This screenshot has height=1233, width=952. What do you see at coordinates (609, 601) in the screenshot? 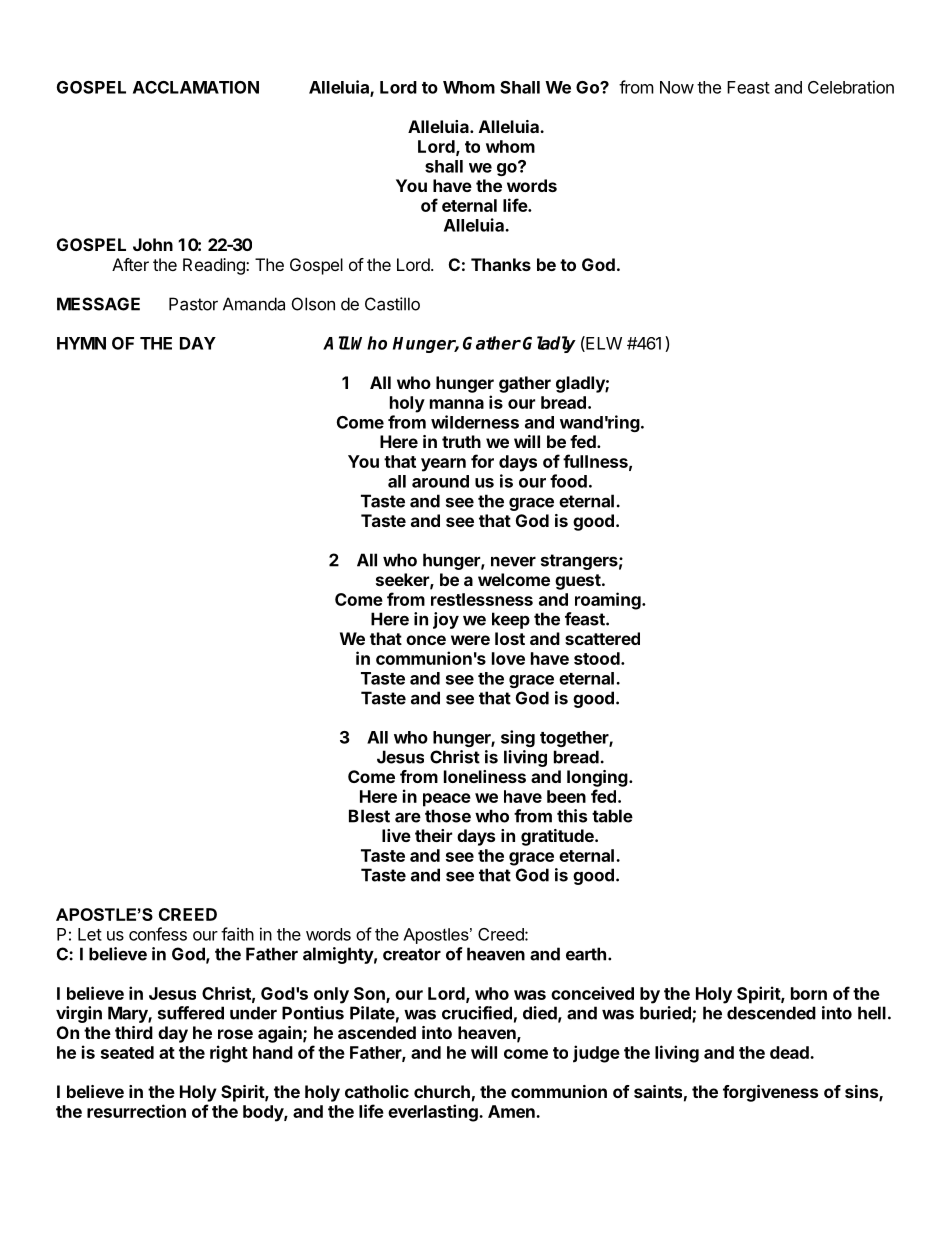
I see `roaming` at bounding box center [609, 601].
